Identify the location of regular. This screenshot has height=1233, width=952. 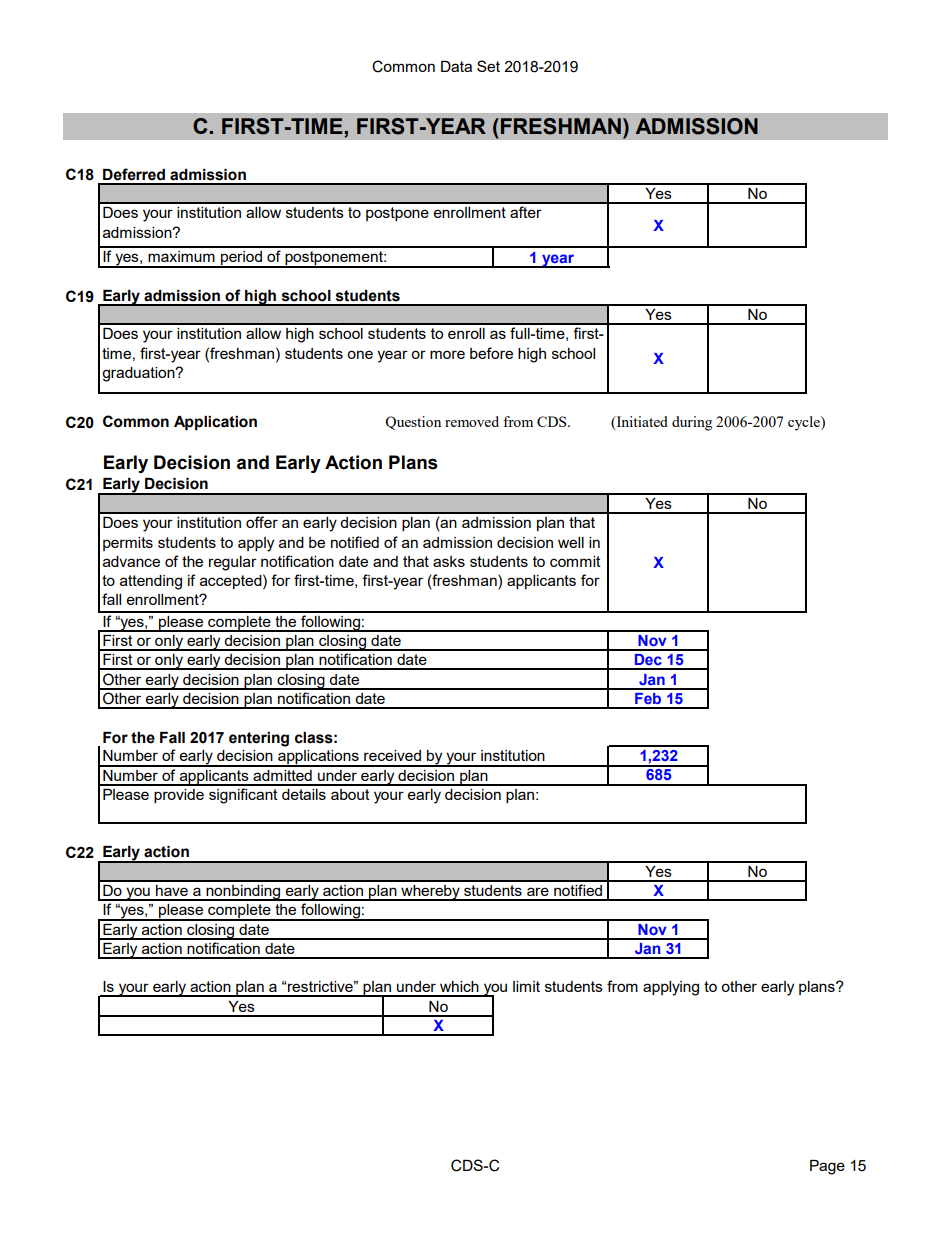
(233, 563).
